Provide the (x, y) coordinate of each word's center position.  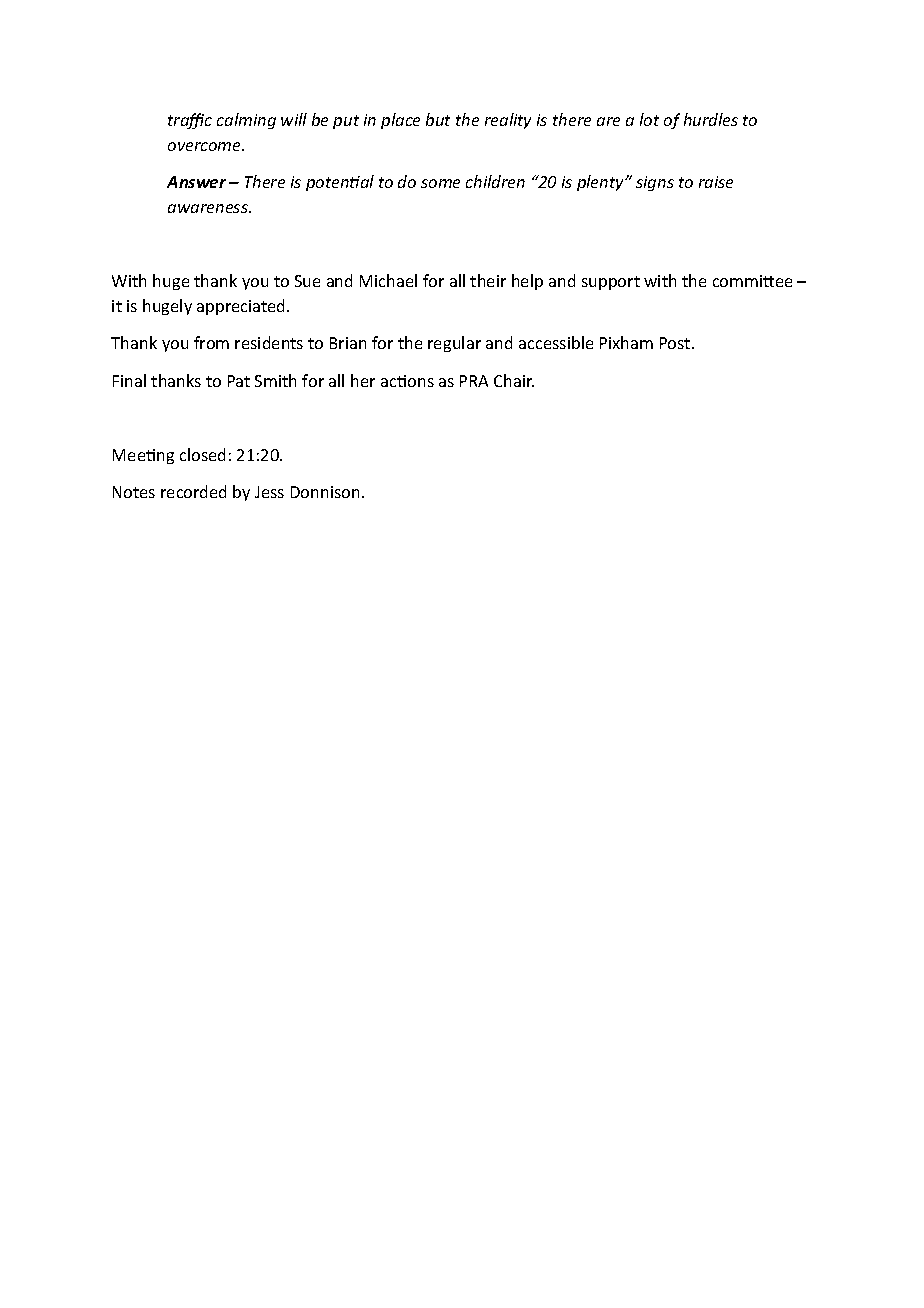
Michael (388, 280)
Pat (239, 381)
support (611, 283)
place (400, 121)
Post (676, 343)
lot (649, 119)
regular (454, 344)
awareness (209, 208)
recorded (193, 491)
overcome (206, 146)
